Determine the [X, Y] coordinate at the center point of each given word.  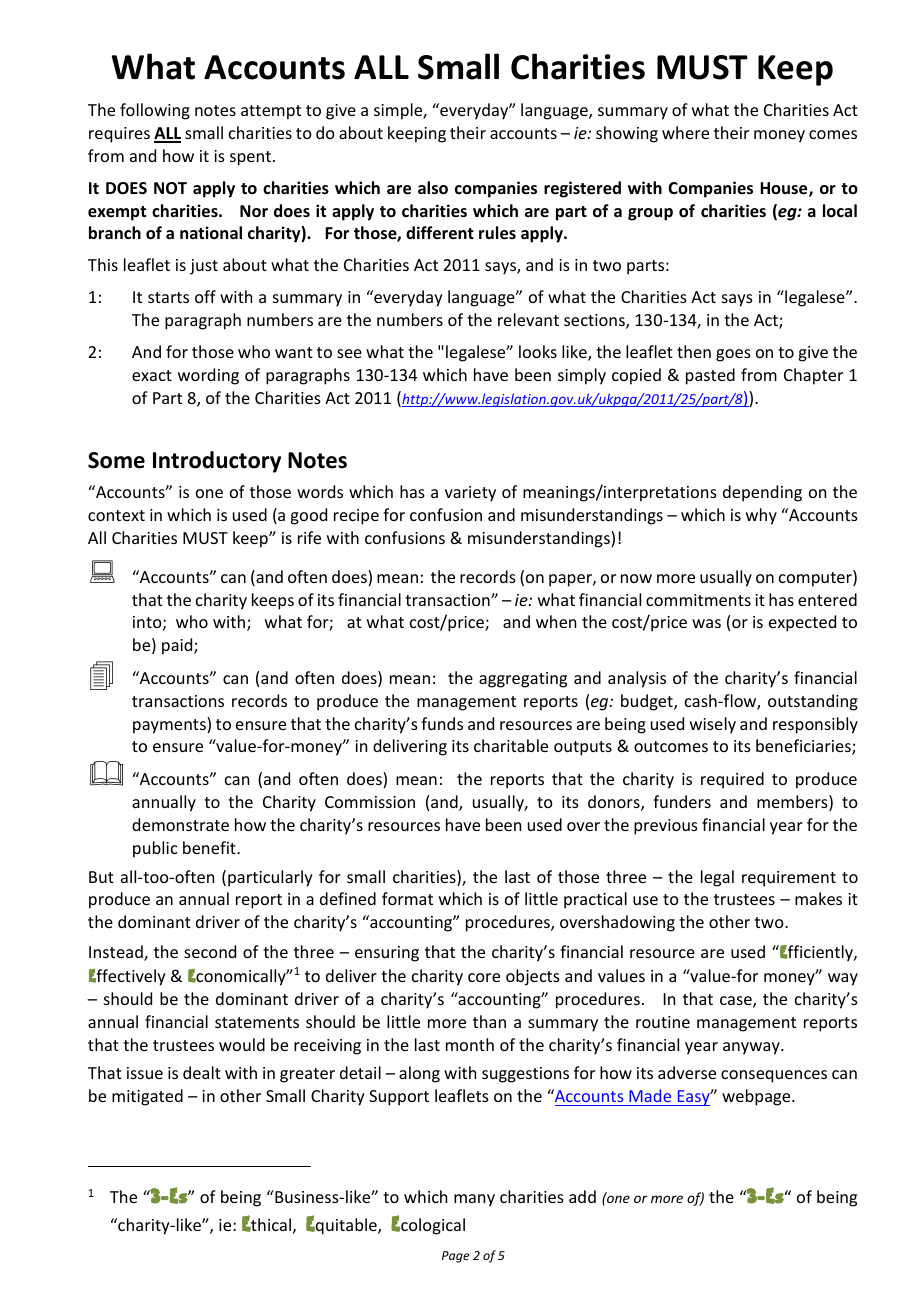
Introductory [217, 462]
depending [762, 493]
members [793, 803]
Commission [370, 802]
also [433, 188]
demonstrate [180, 824]
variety [470, 494]
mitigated [147, 1097]
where [685, 132]
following [155, 111]
